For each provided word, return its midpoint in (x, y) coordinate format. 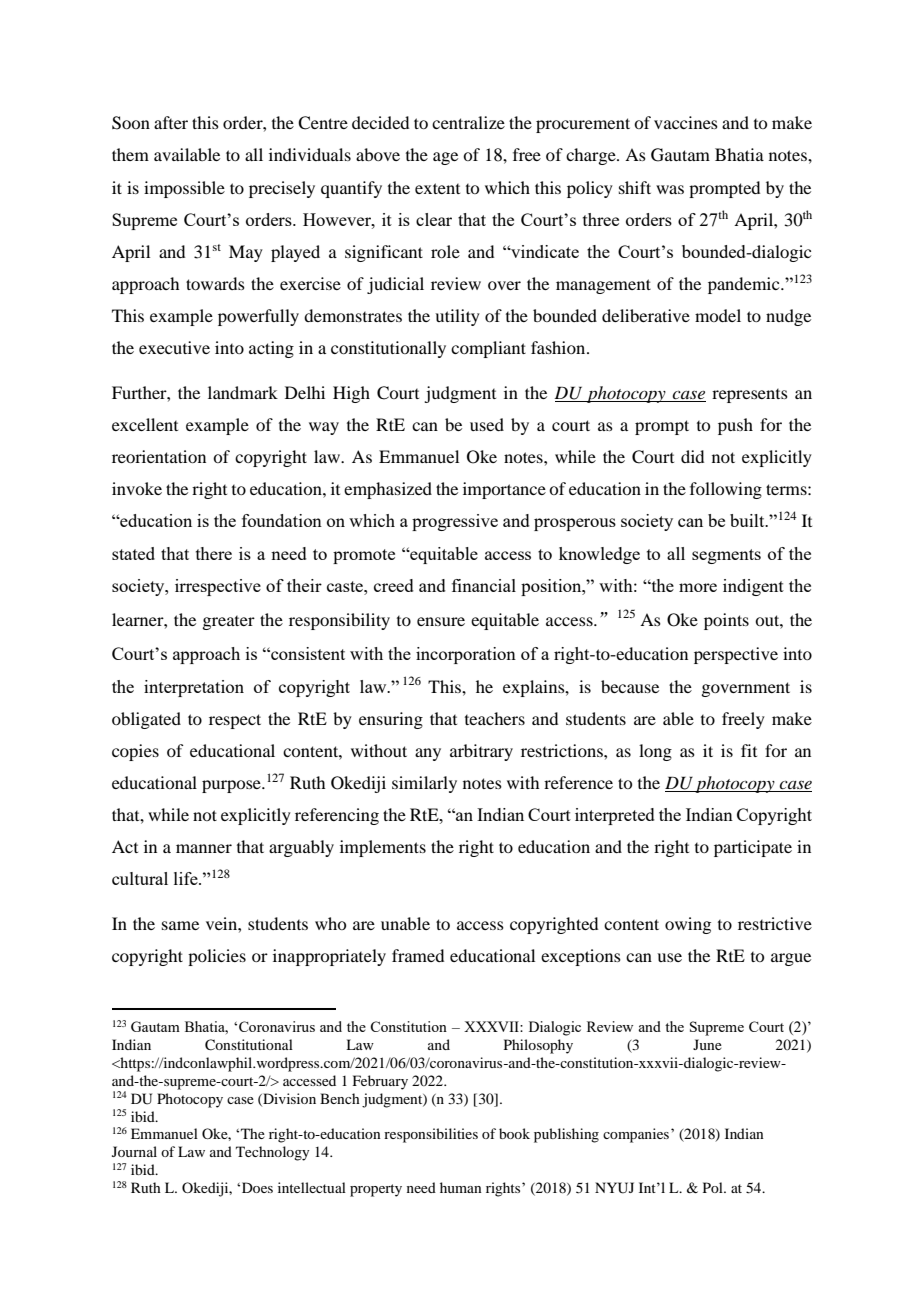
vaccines (686, 122)
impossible (184, 189)
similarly (424, 784)
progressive (455, 522)
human (461, 1187)
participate (753, 848)
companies (637, 1135)
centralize (468, 122)
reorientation (159, 456)
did (692, 456)
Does (257, 1187)
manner (204, 848)
